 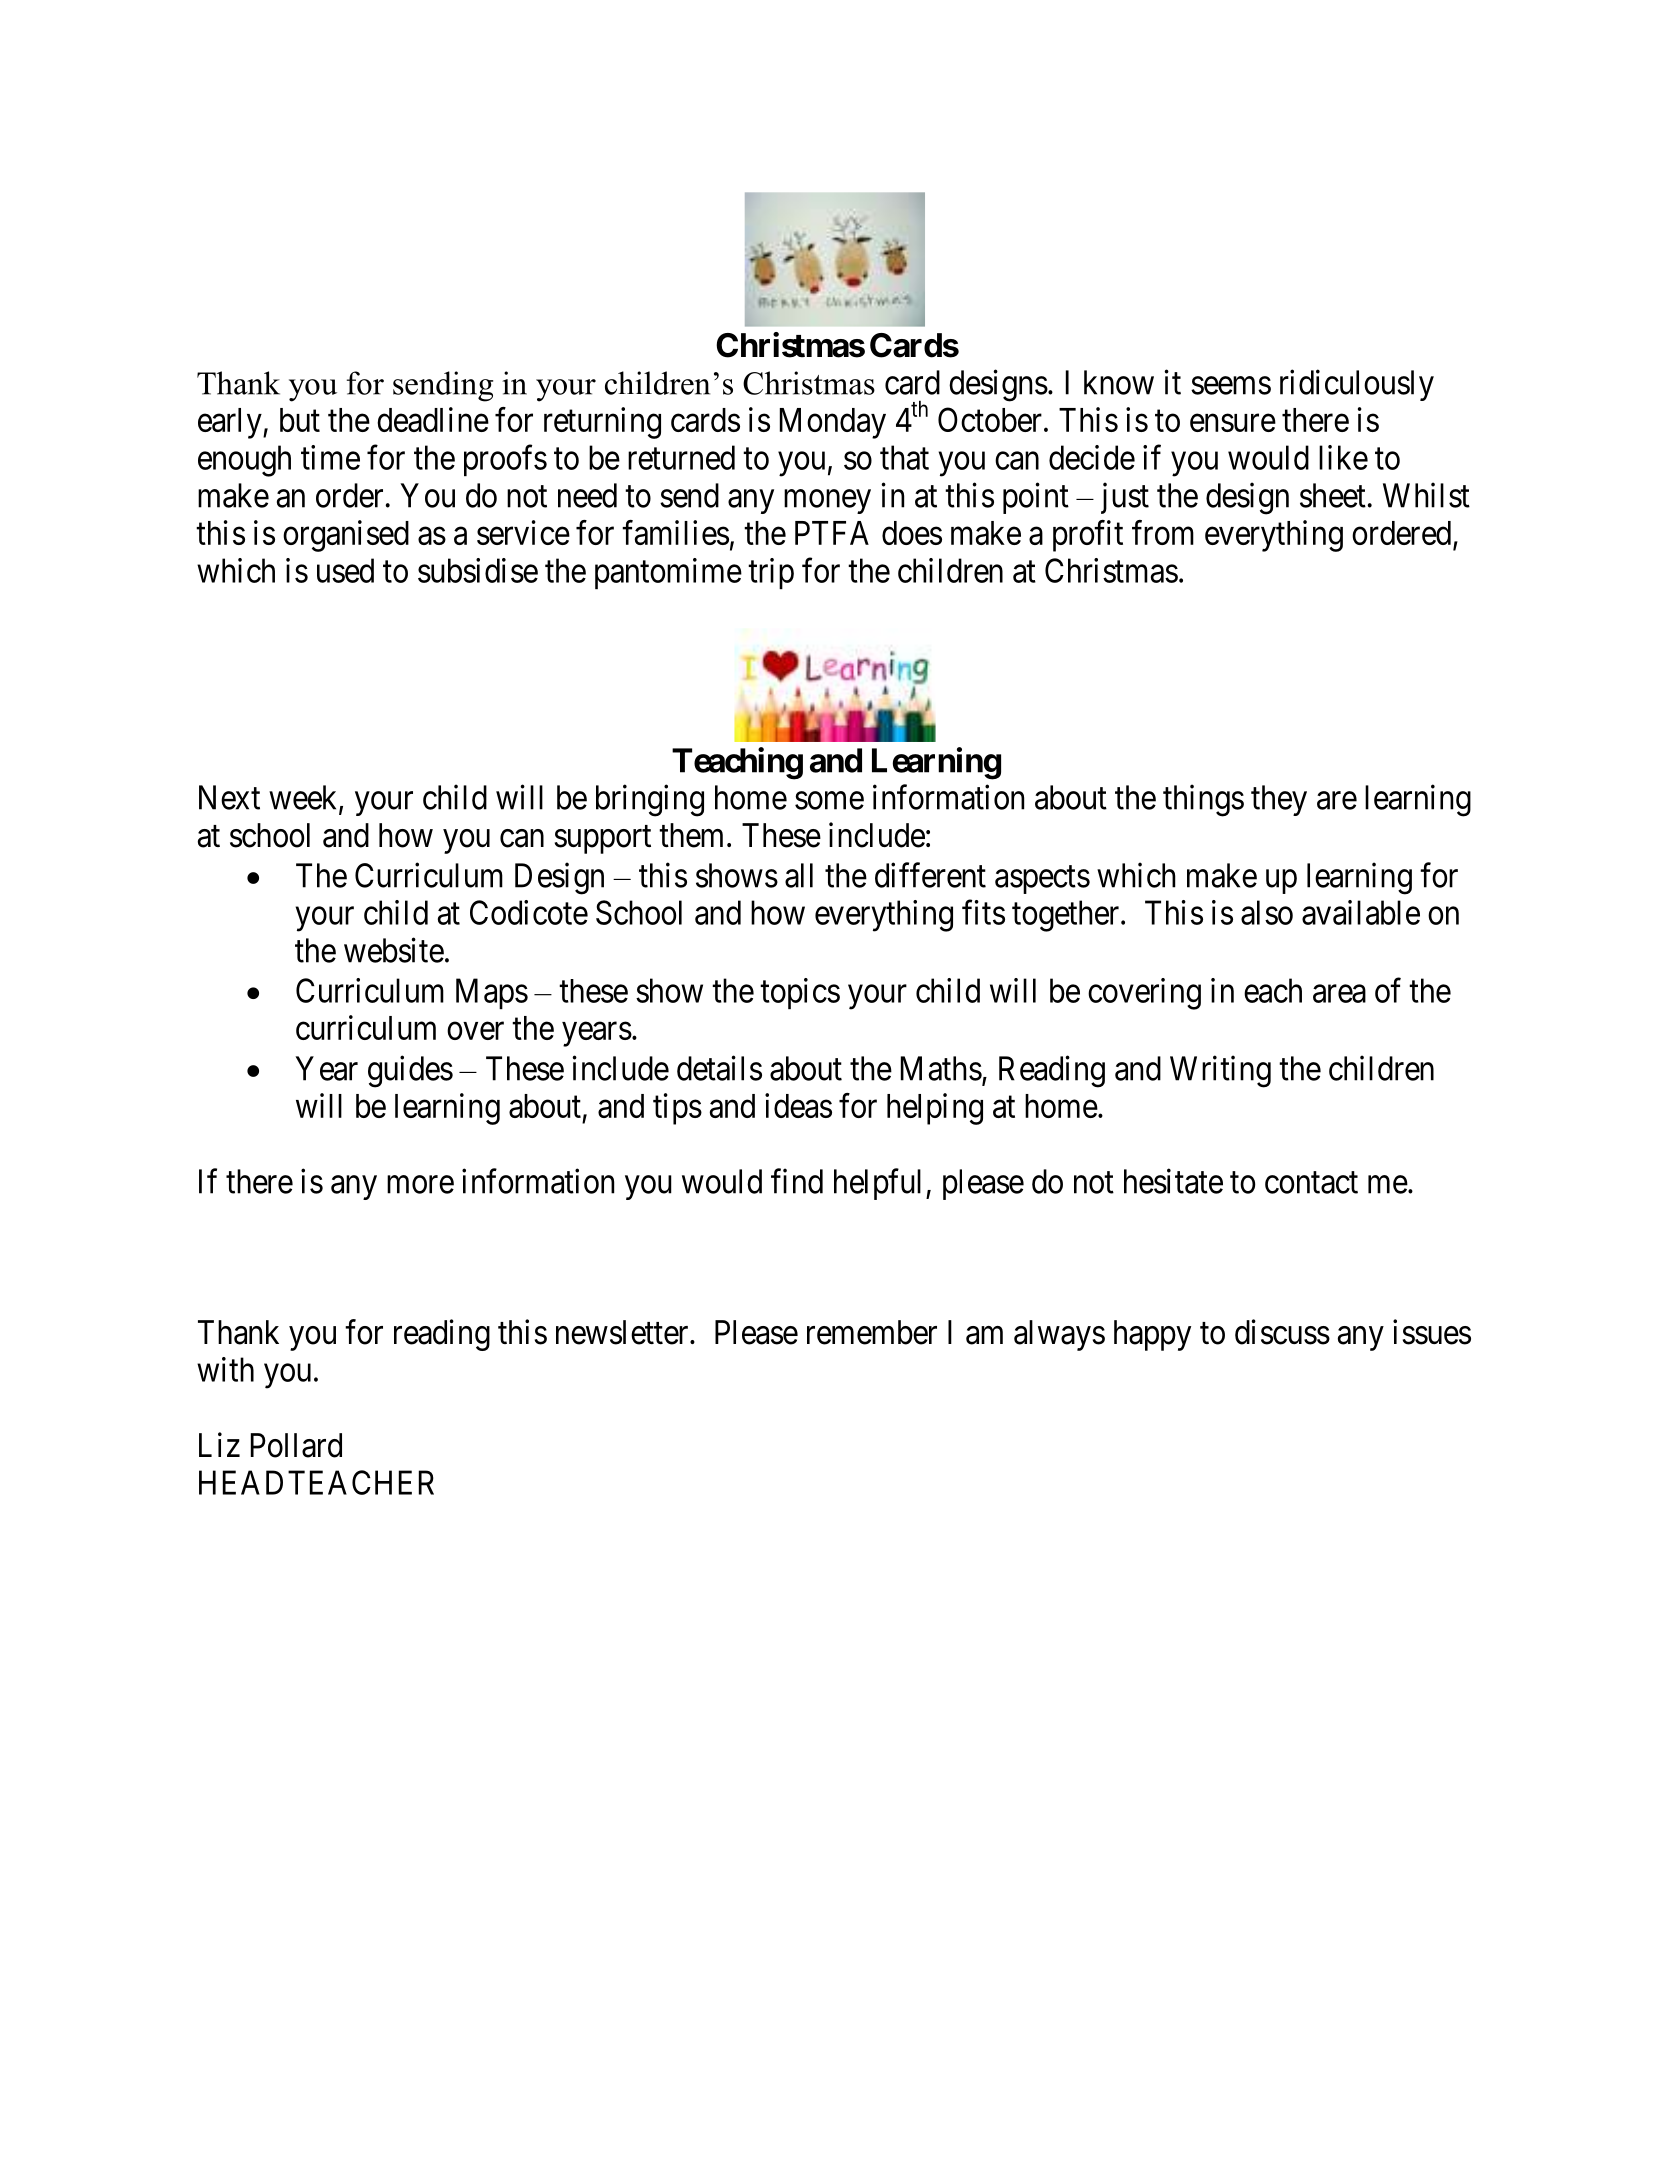 What do you see at coordinates (1163, 532) in the screenshot?
I see `from` at bounding box center [1163, 532].
